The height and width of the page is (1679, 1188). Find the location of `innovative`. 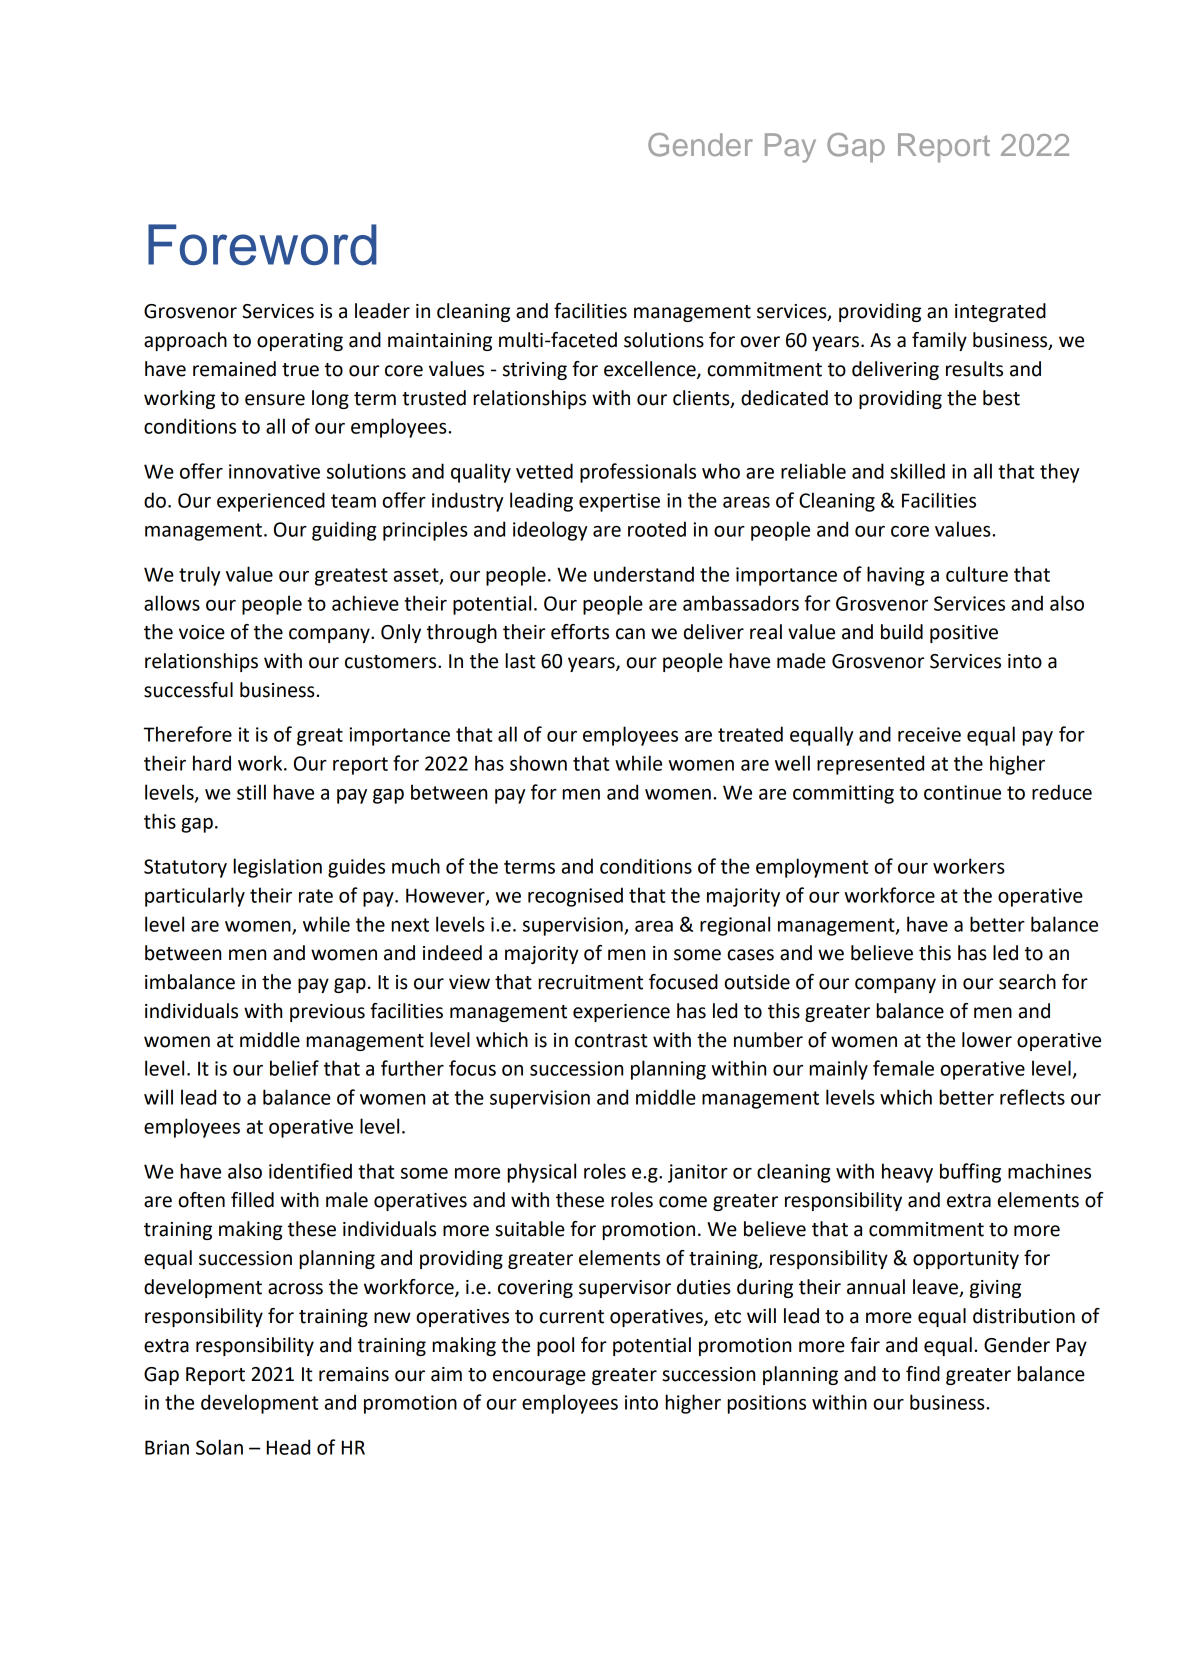

innovative is located at coordinates (274, 471).
